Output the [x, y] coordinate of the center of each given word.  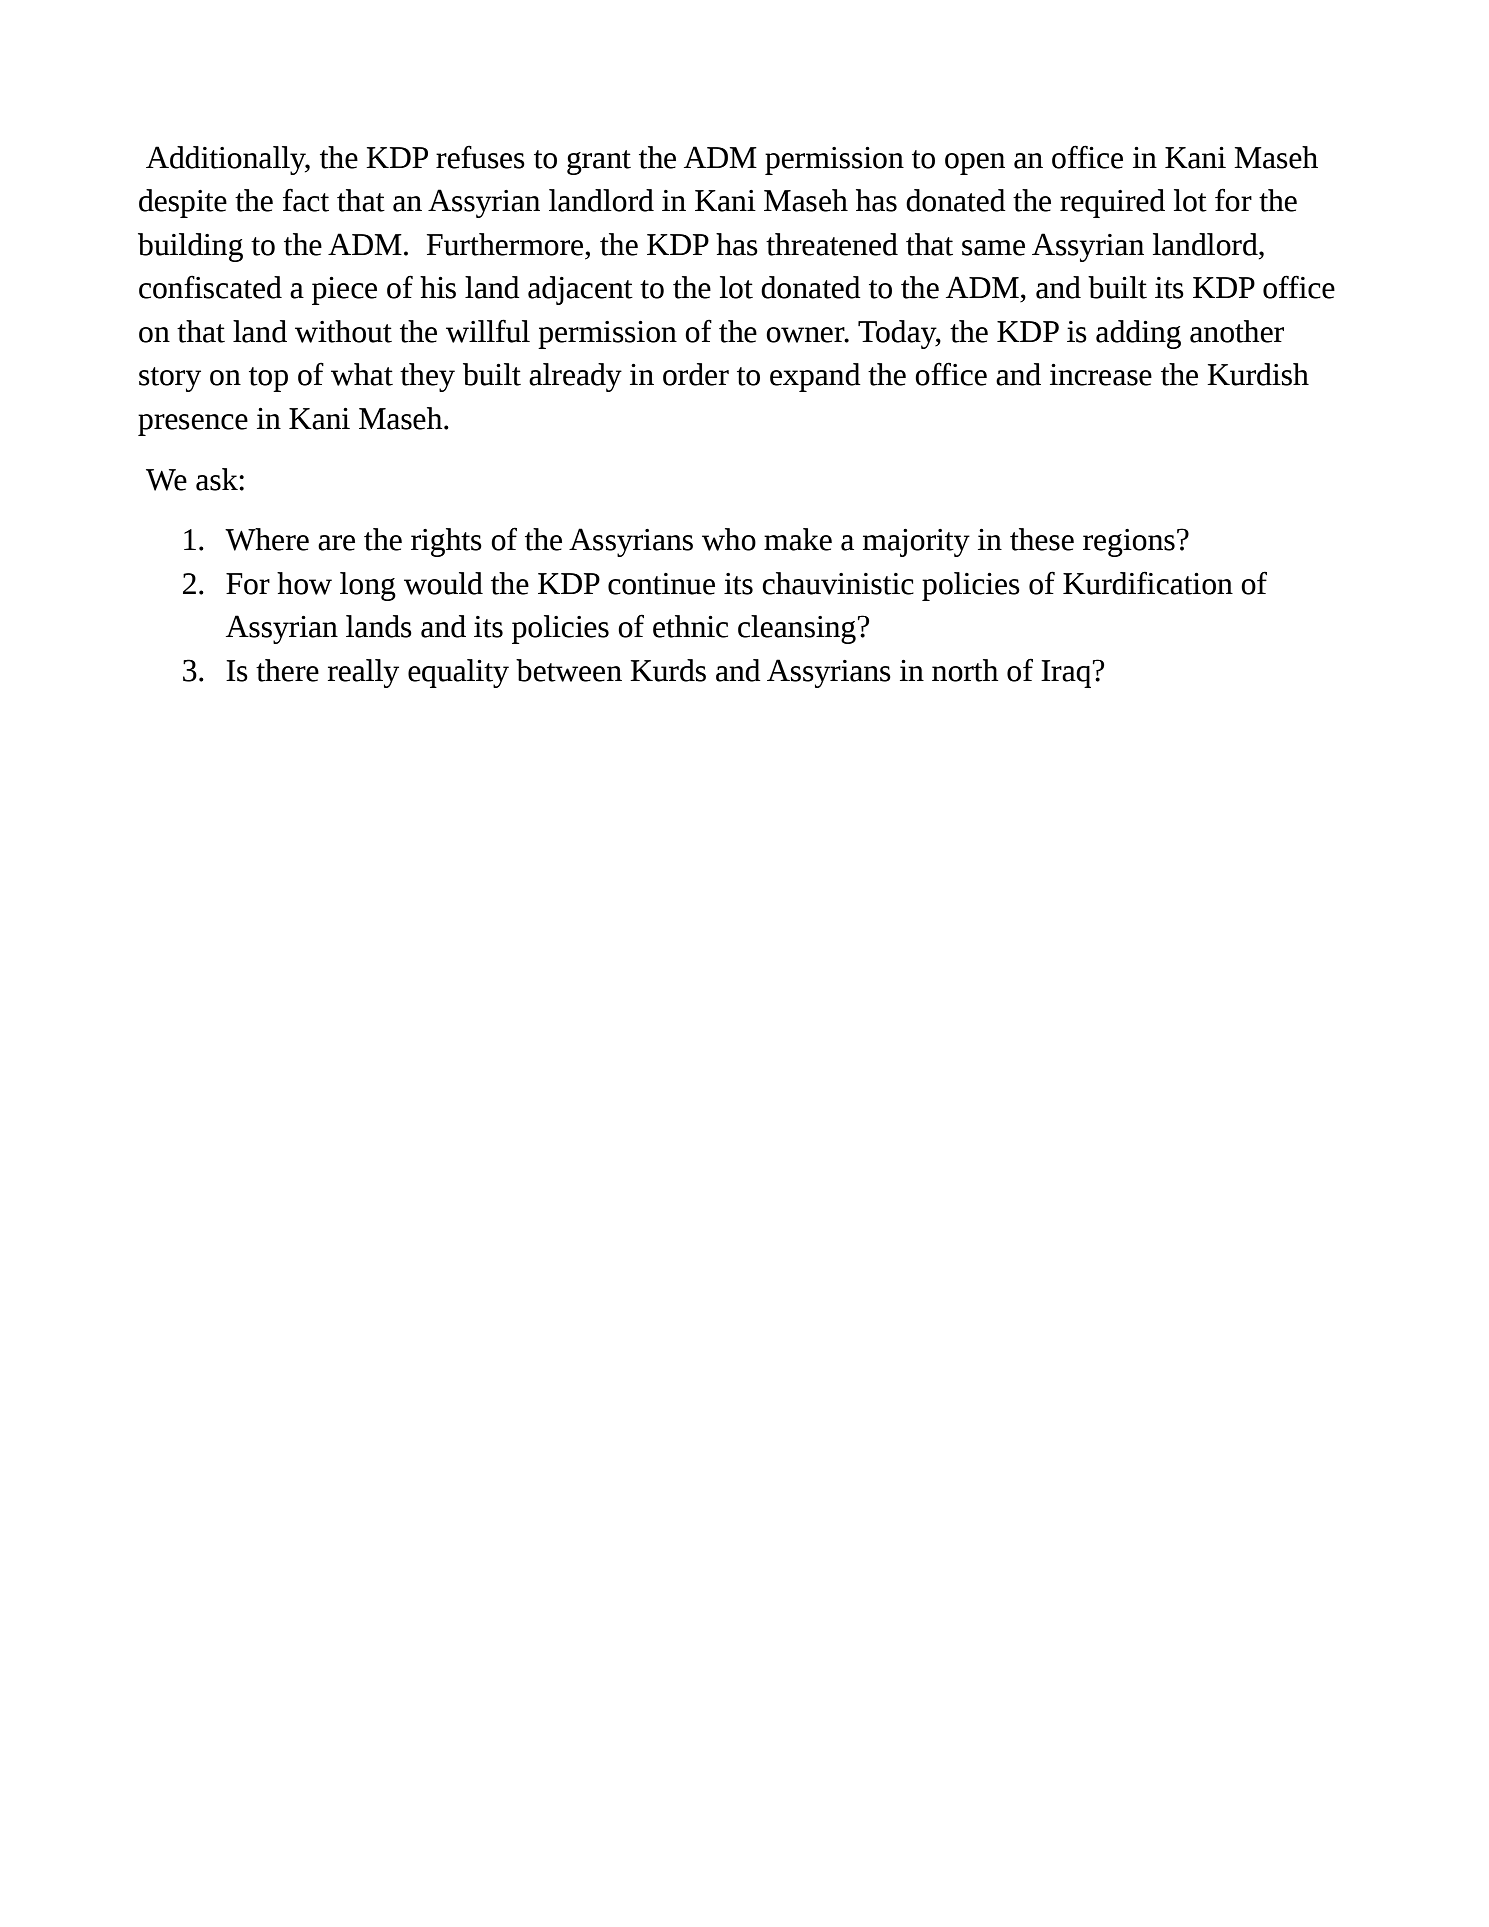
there [287, 670]
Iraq [1067, 674]
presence [193, 425]
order [696, 374]
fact [306, 200]
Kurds [668, 670]
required [1112, 203]
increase [1101, 374]
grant [599, 162]
